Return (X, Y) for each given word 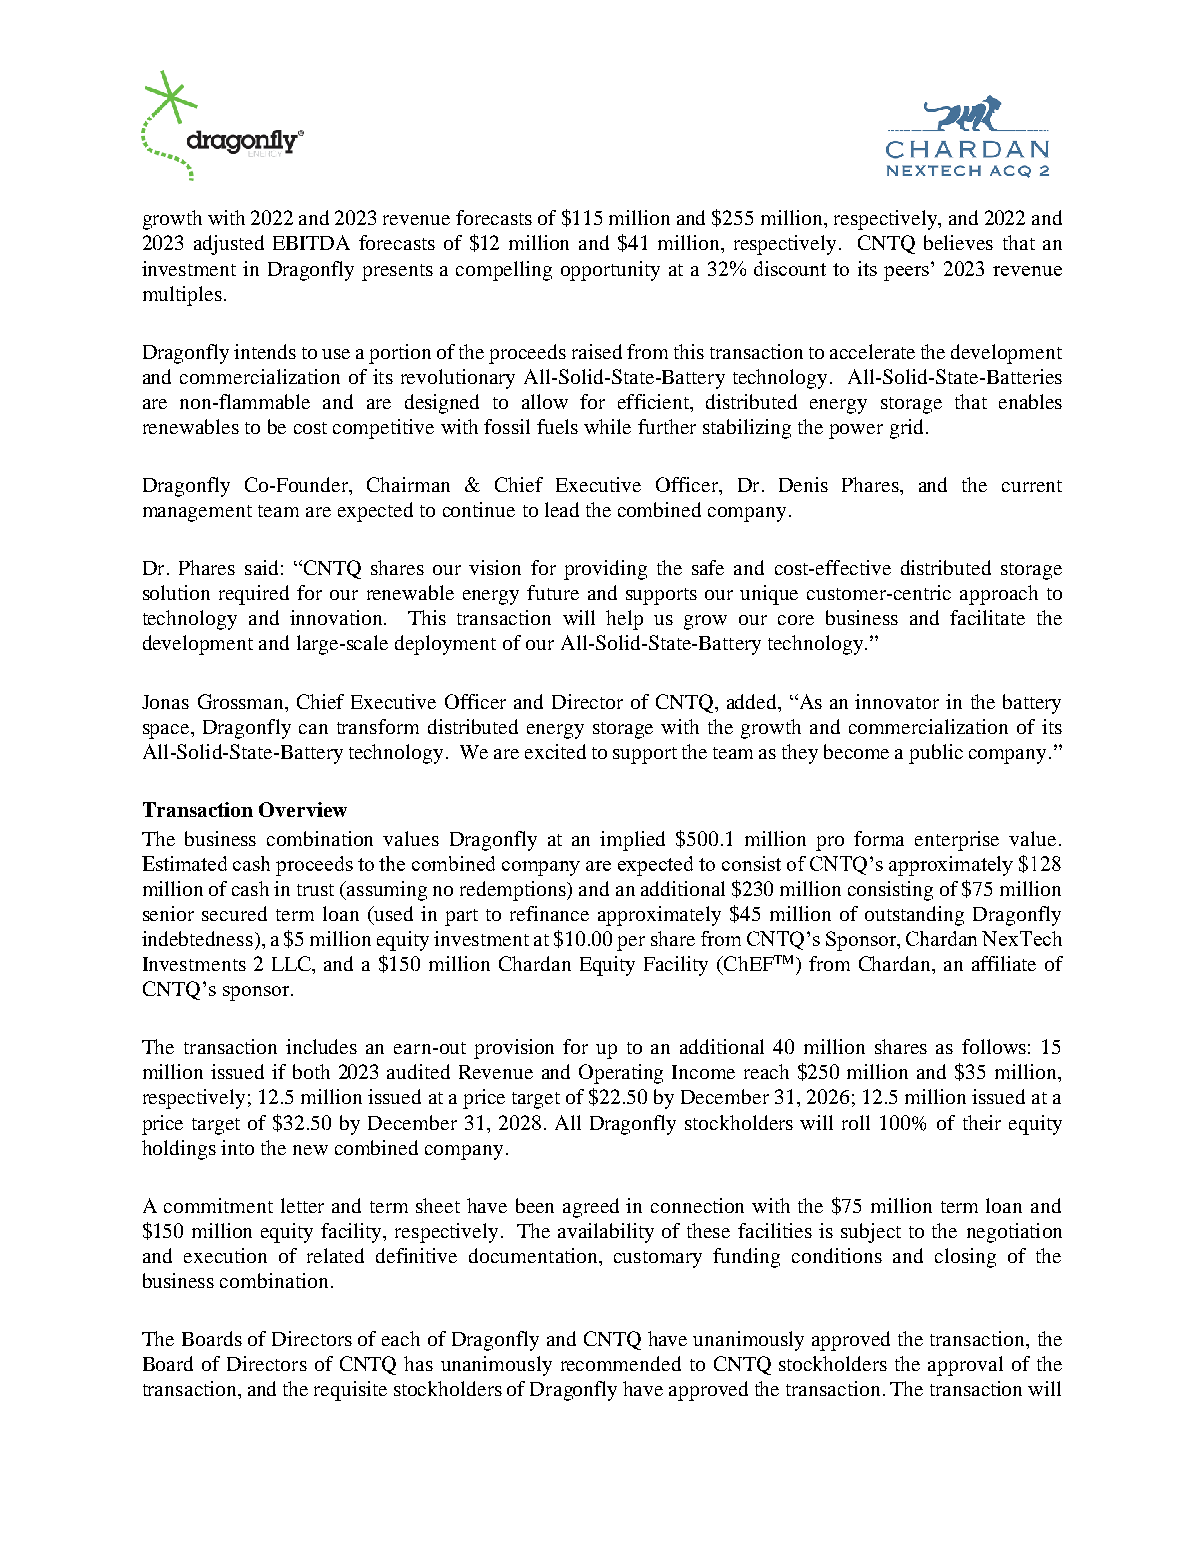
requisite (350, 1391)
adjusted (229, 245)
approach (999, 595)
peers (908, 272)
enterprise (957, 841)
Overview (303, 809)
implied (632, 841)
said (261, 567)
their (982, 1122)
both (311, 1071)
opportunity (610, 271)
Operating (621, 1074)
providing (605, 570)
